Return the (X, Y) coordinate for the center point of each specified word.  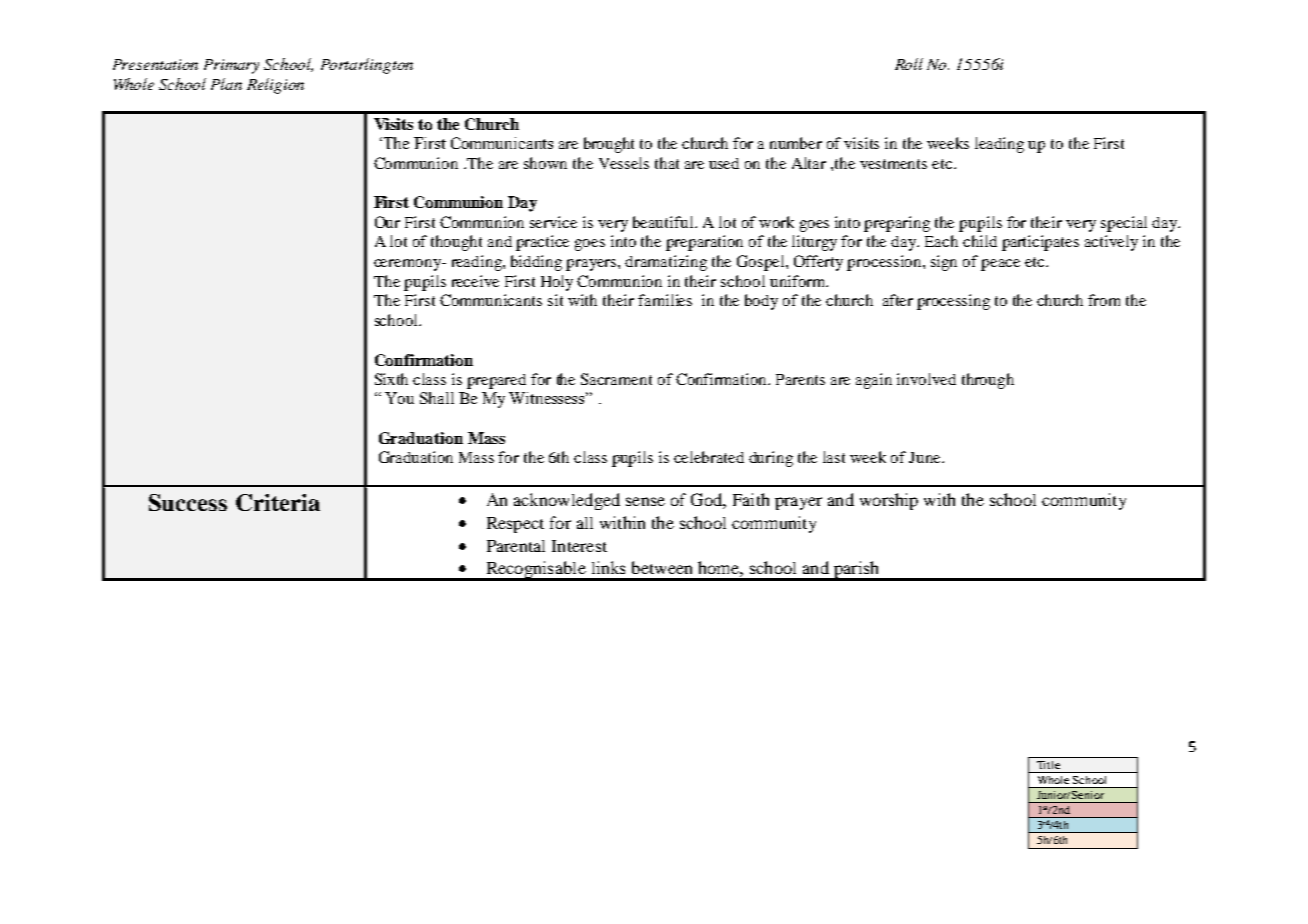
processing (953, 302)
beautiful (664, 222)
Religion (275, 86)
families (665, 300)
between (662, 567)
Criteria (278, 502)
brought (609, 145)
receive (475, 281)
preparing (897, 224)
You (399, 398)
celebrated (709, 457)
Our (387, 222)
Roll (909, 64)
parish (856, 571)
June (926, 457)
